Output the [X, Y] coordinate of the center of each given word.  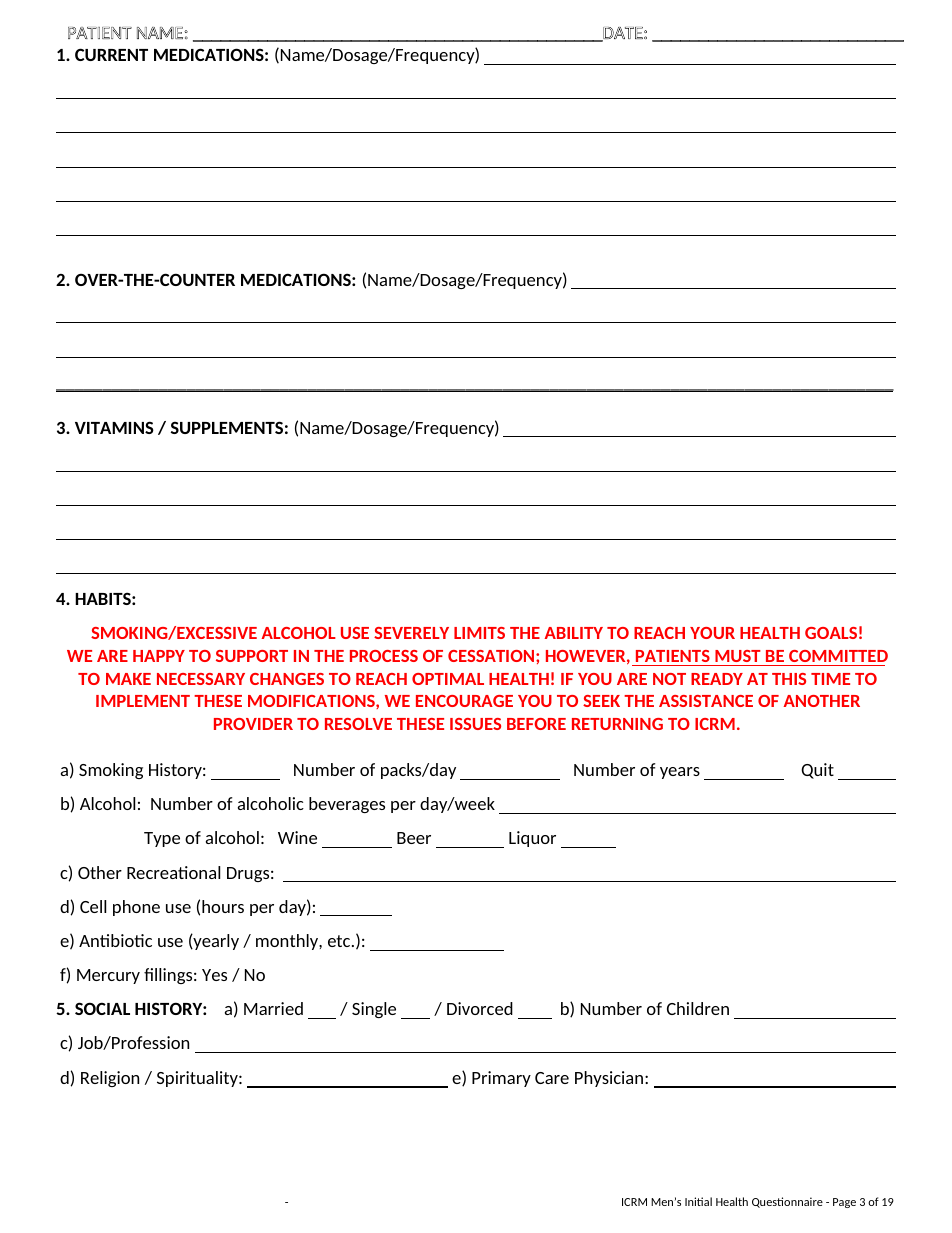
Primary [501, 1079]
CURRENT [111, 54]
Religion [110, 1079]
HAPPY [159, 656]
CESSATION [492, 656]
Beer [414, 838]
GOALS [831, 633]
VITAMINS [114, 427]
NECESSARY [201, 679]
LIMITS [479, 633]
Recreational [173, 872]
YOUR [712, 633]
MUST [738, 656]
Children [698, 1008]
